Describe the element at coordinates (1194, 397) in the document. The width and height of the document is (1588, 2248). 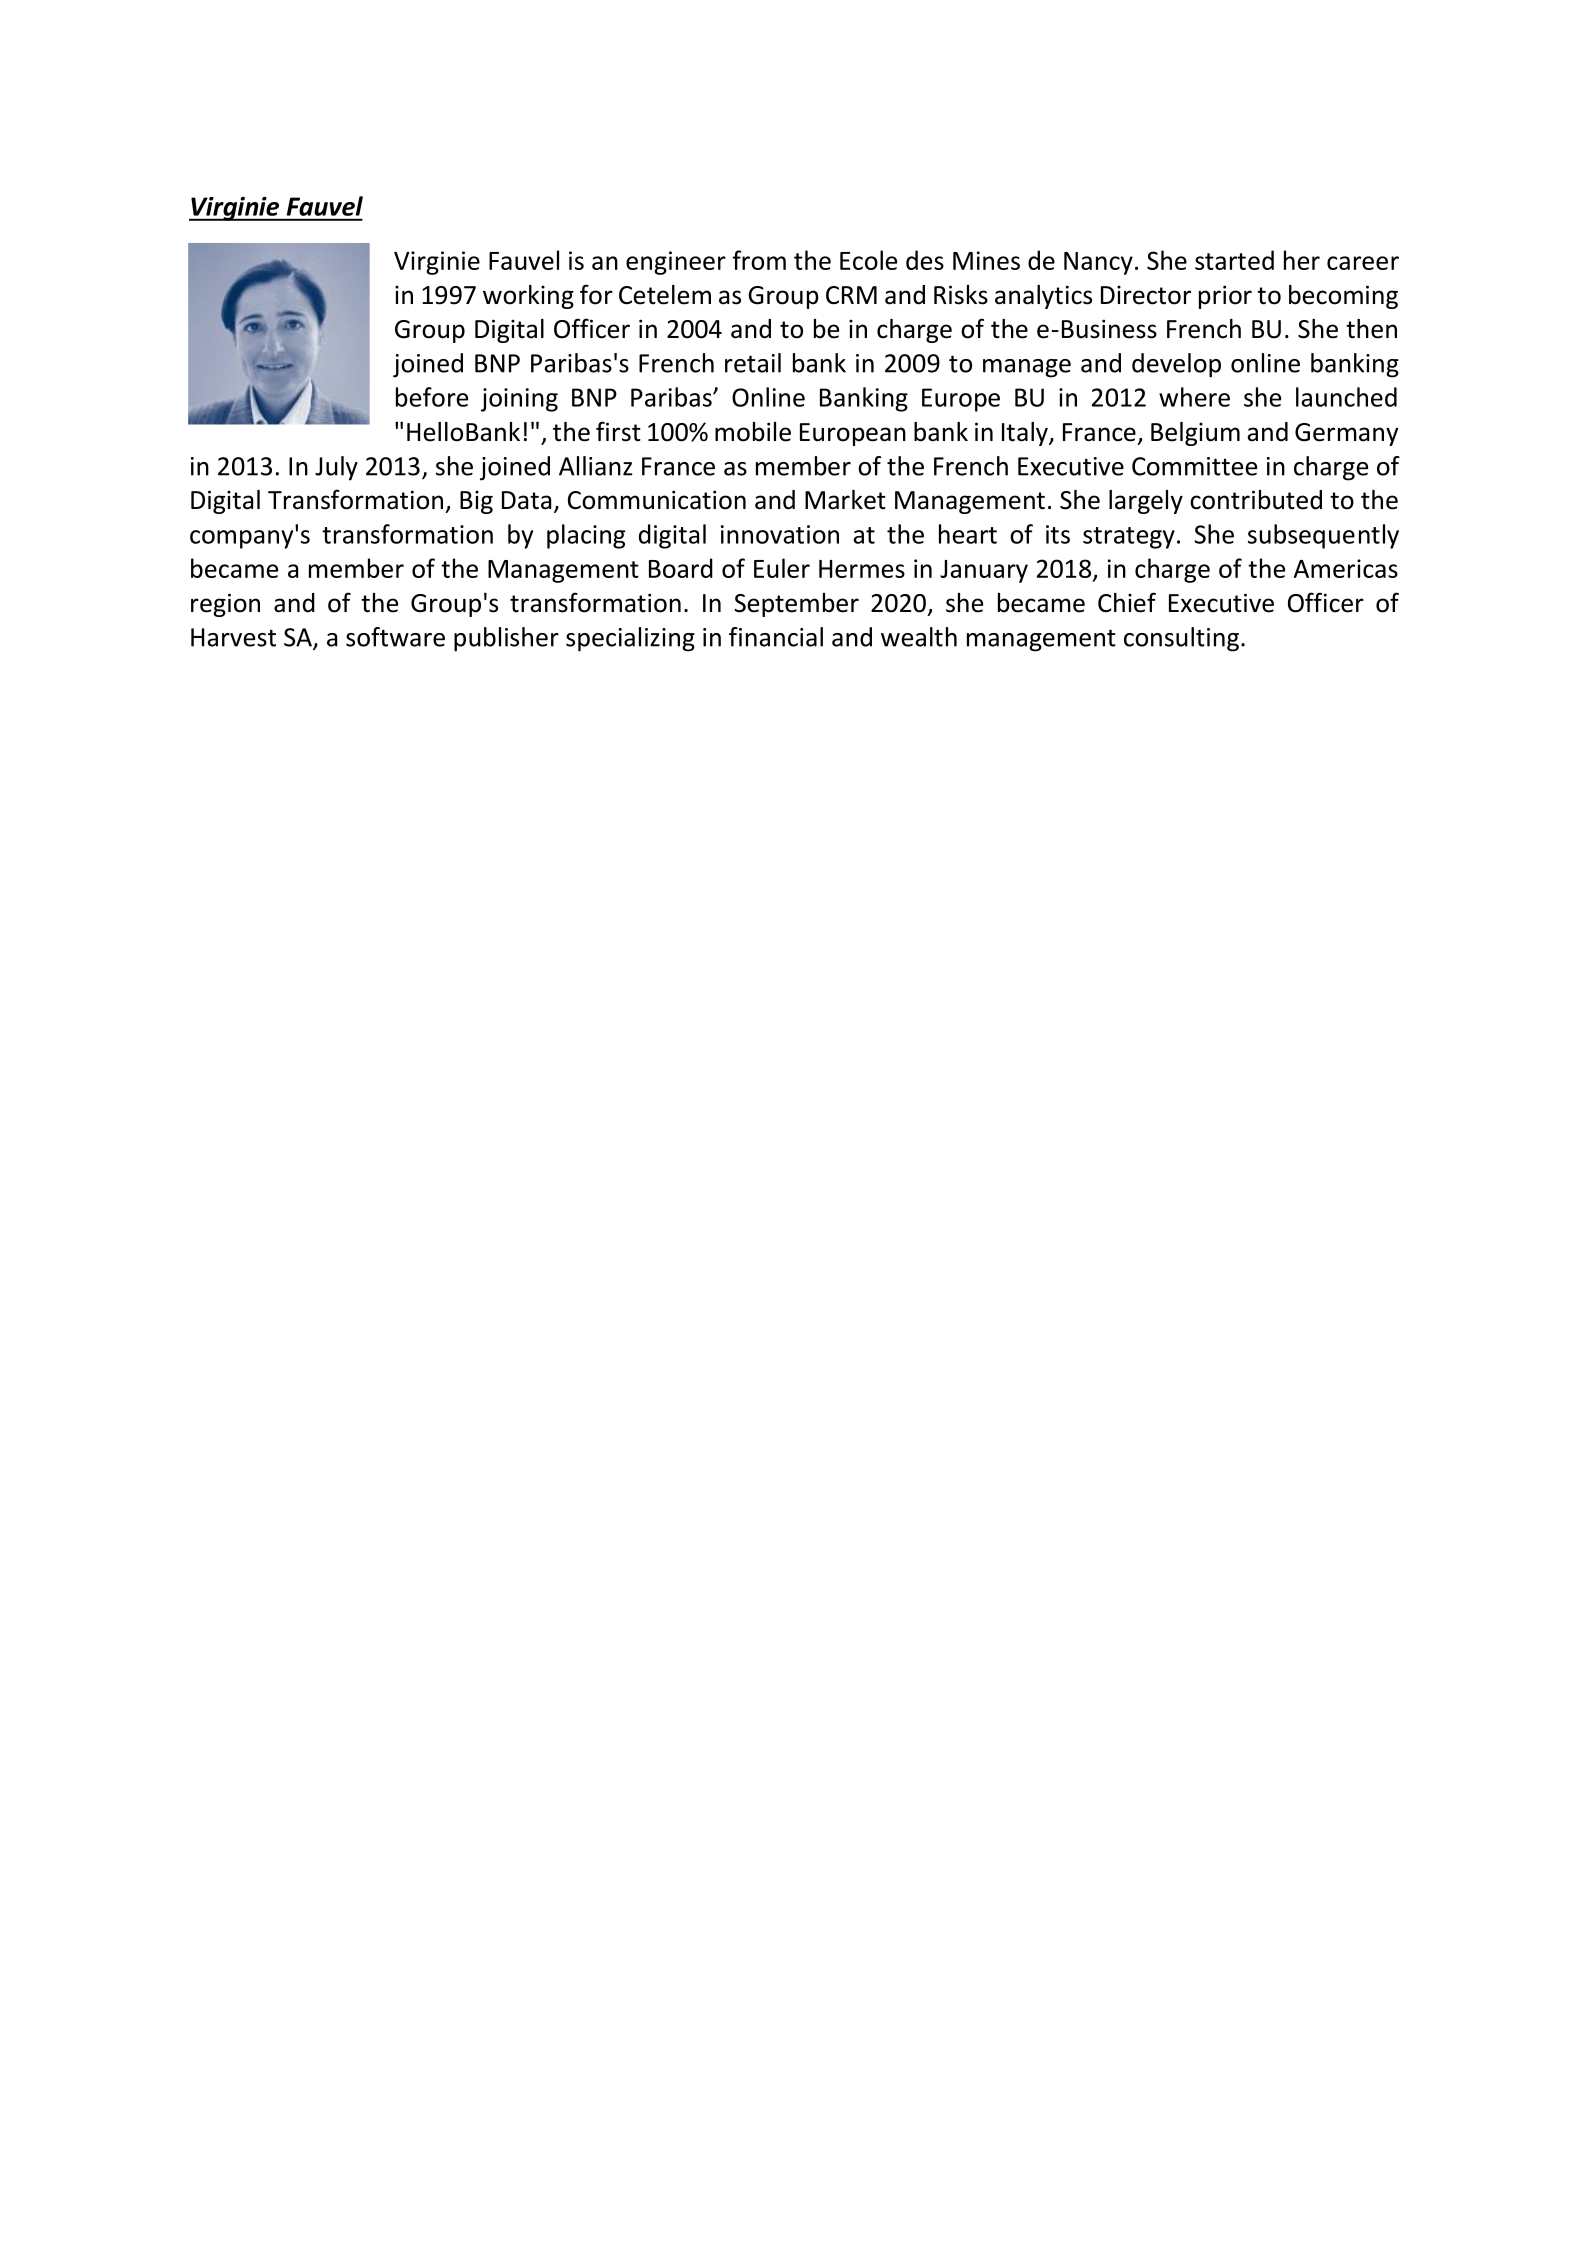
I see `where` at that location.
